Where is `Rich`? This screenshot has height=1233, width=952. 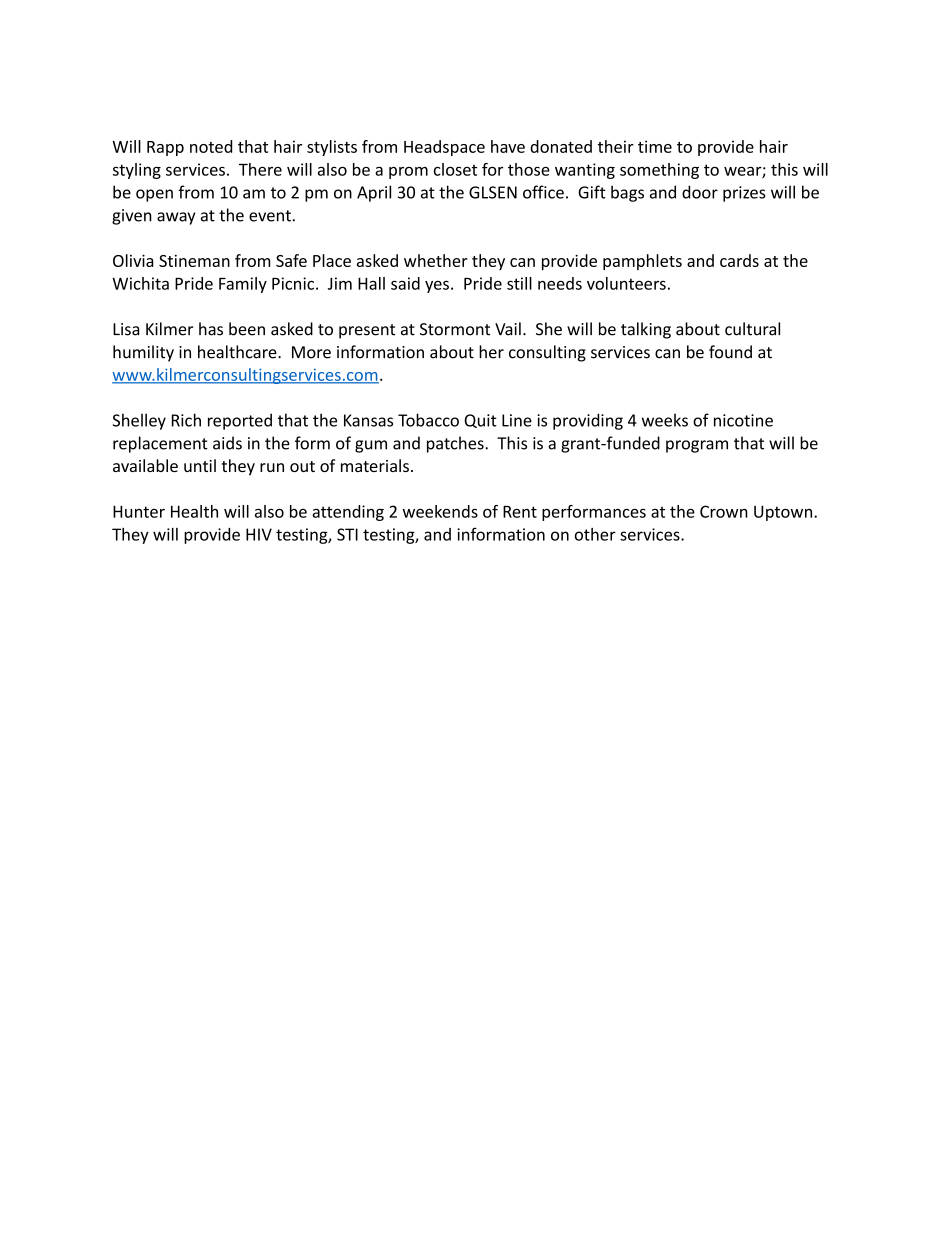 Rich is located at coordinates (186, 420).
